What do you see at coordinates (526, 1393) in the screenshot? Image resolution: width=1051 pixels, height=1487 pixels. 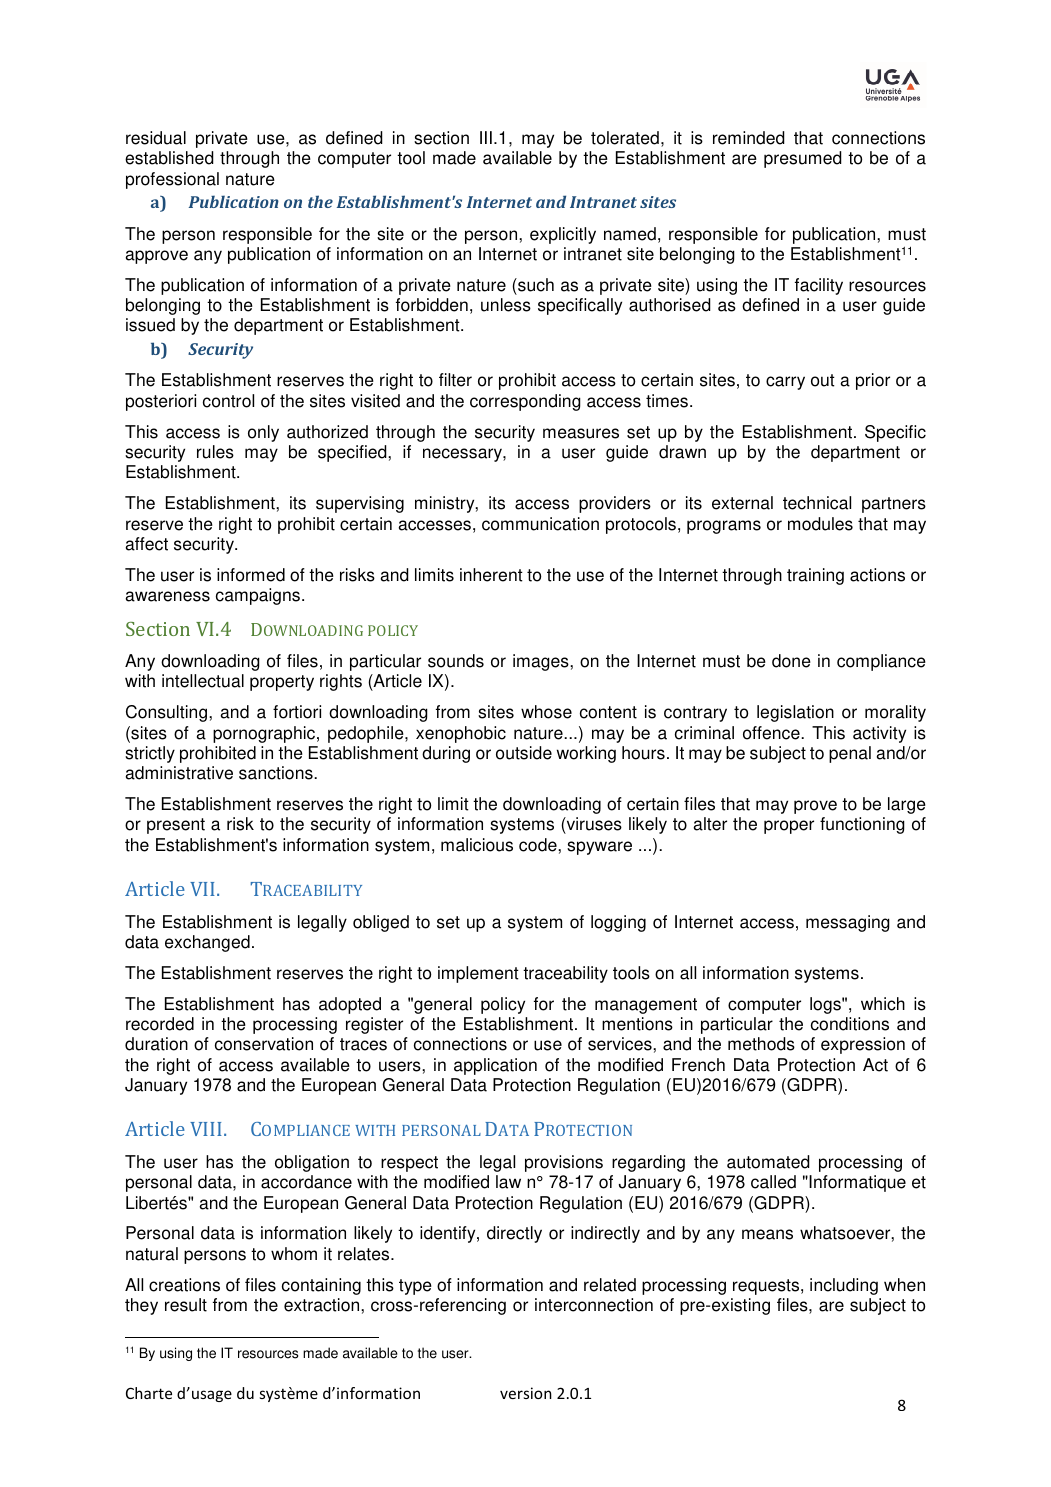 I see `version` at bounding box center [526, 1393].
